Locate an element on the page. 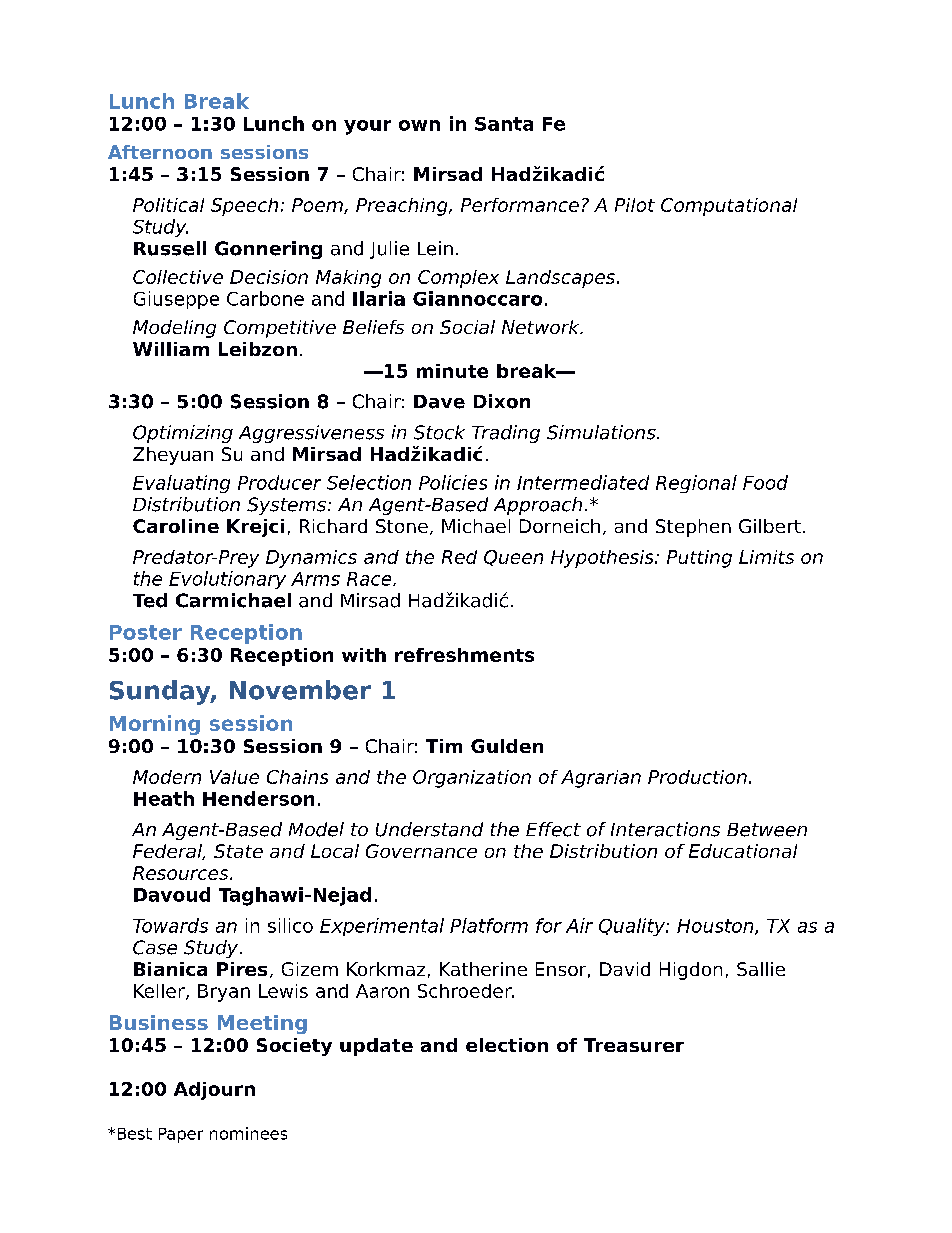 The width and height of the image is (952, 1233). Production is located at coordinates (697, 777).
